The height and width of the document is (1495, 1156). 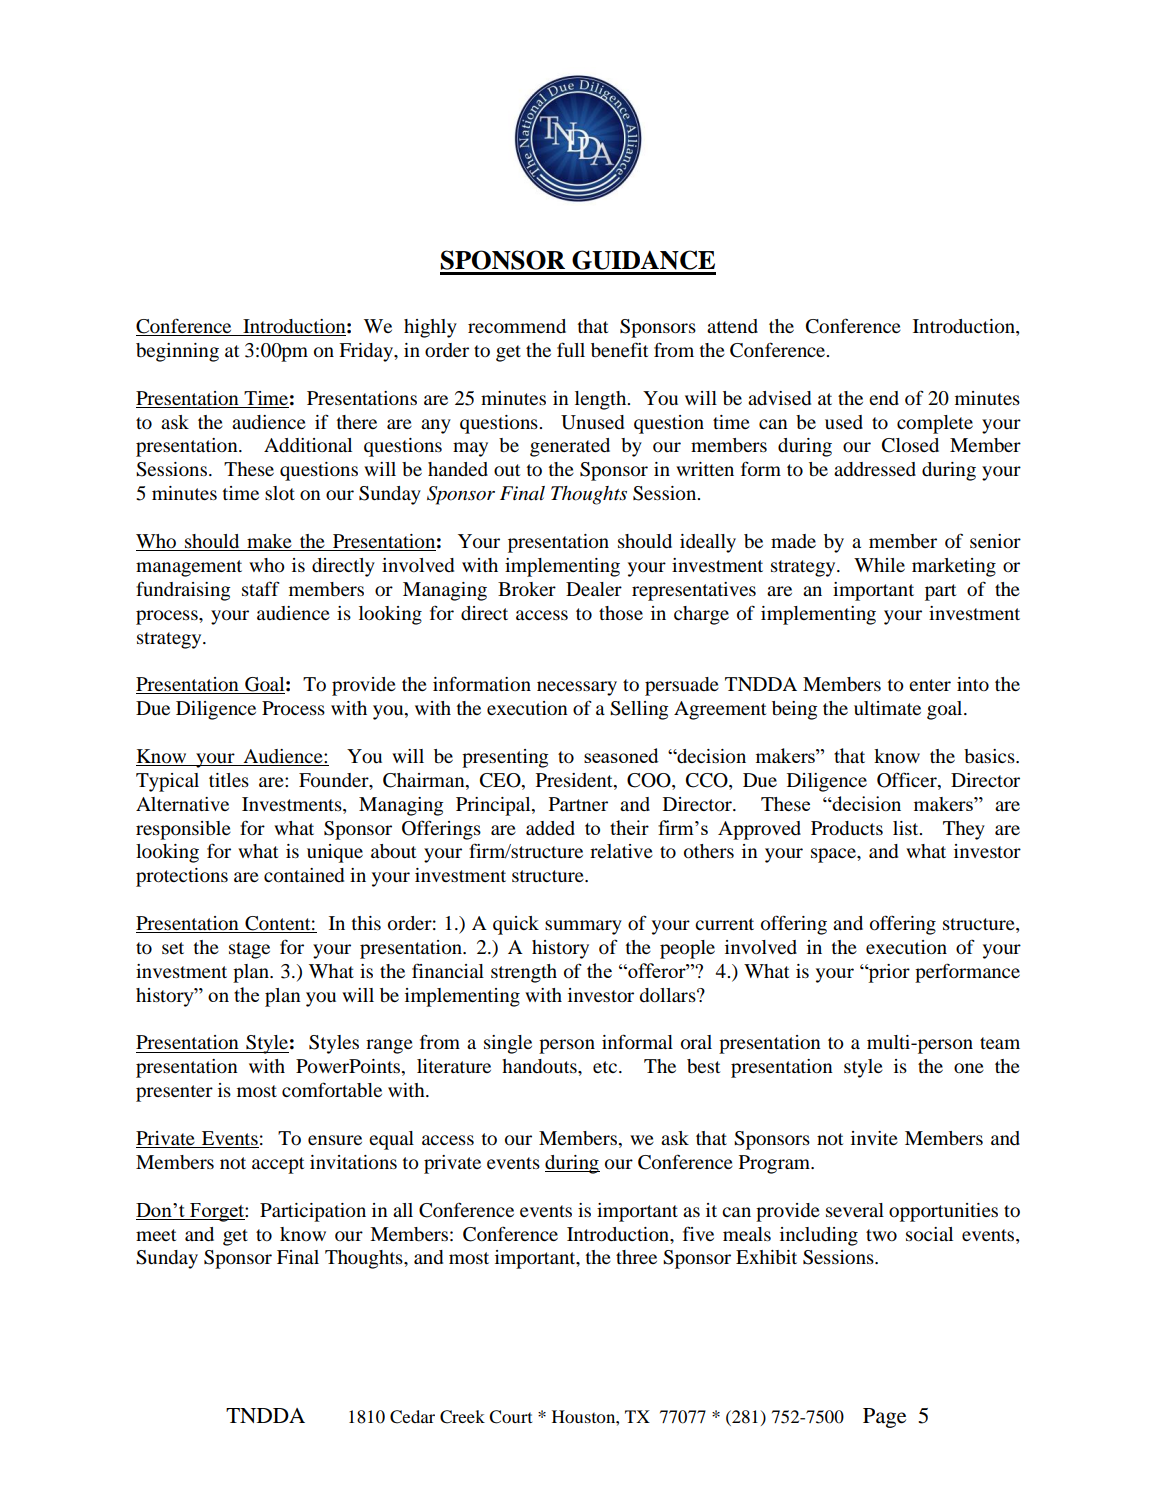 What do you see at coordinates (510, 1417) in the document?
I see `Court` at bounding box center [510, 1417].
